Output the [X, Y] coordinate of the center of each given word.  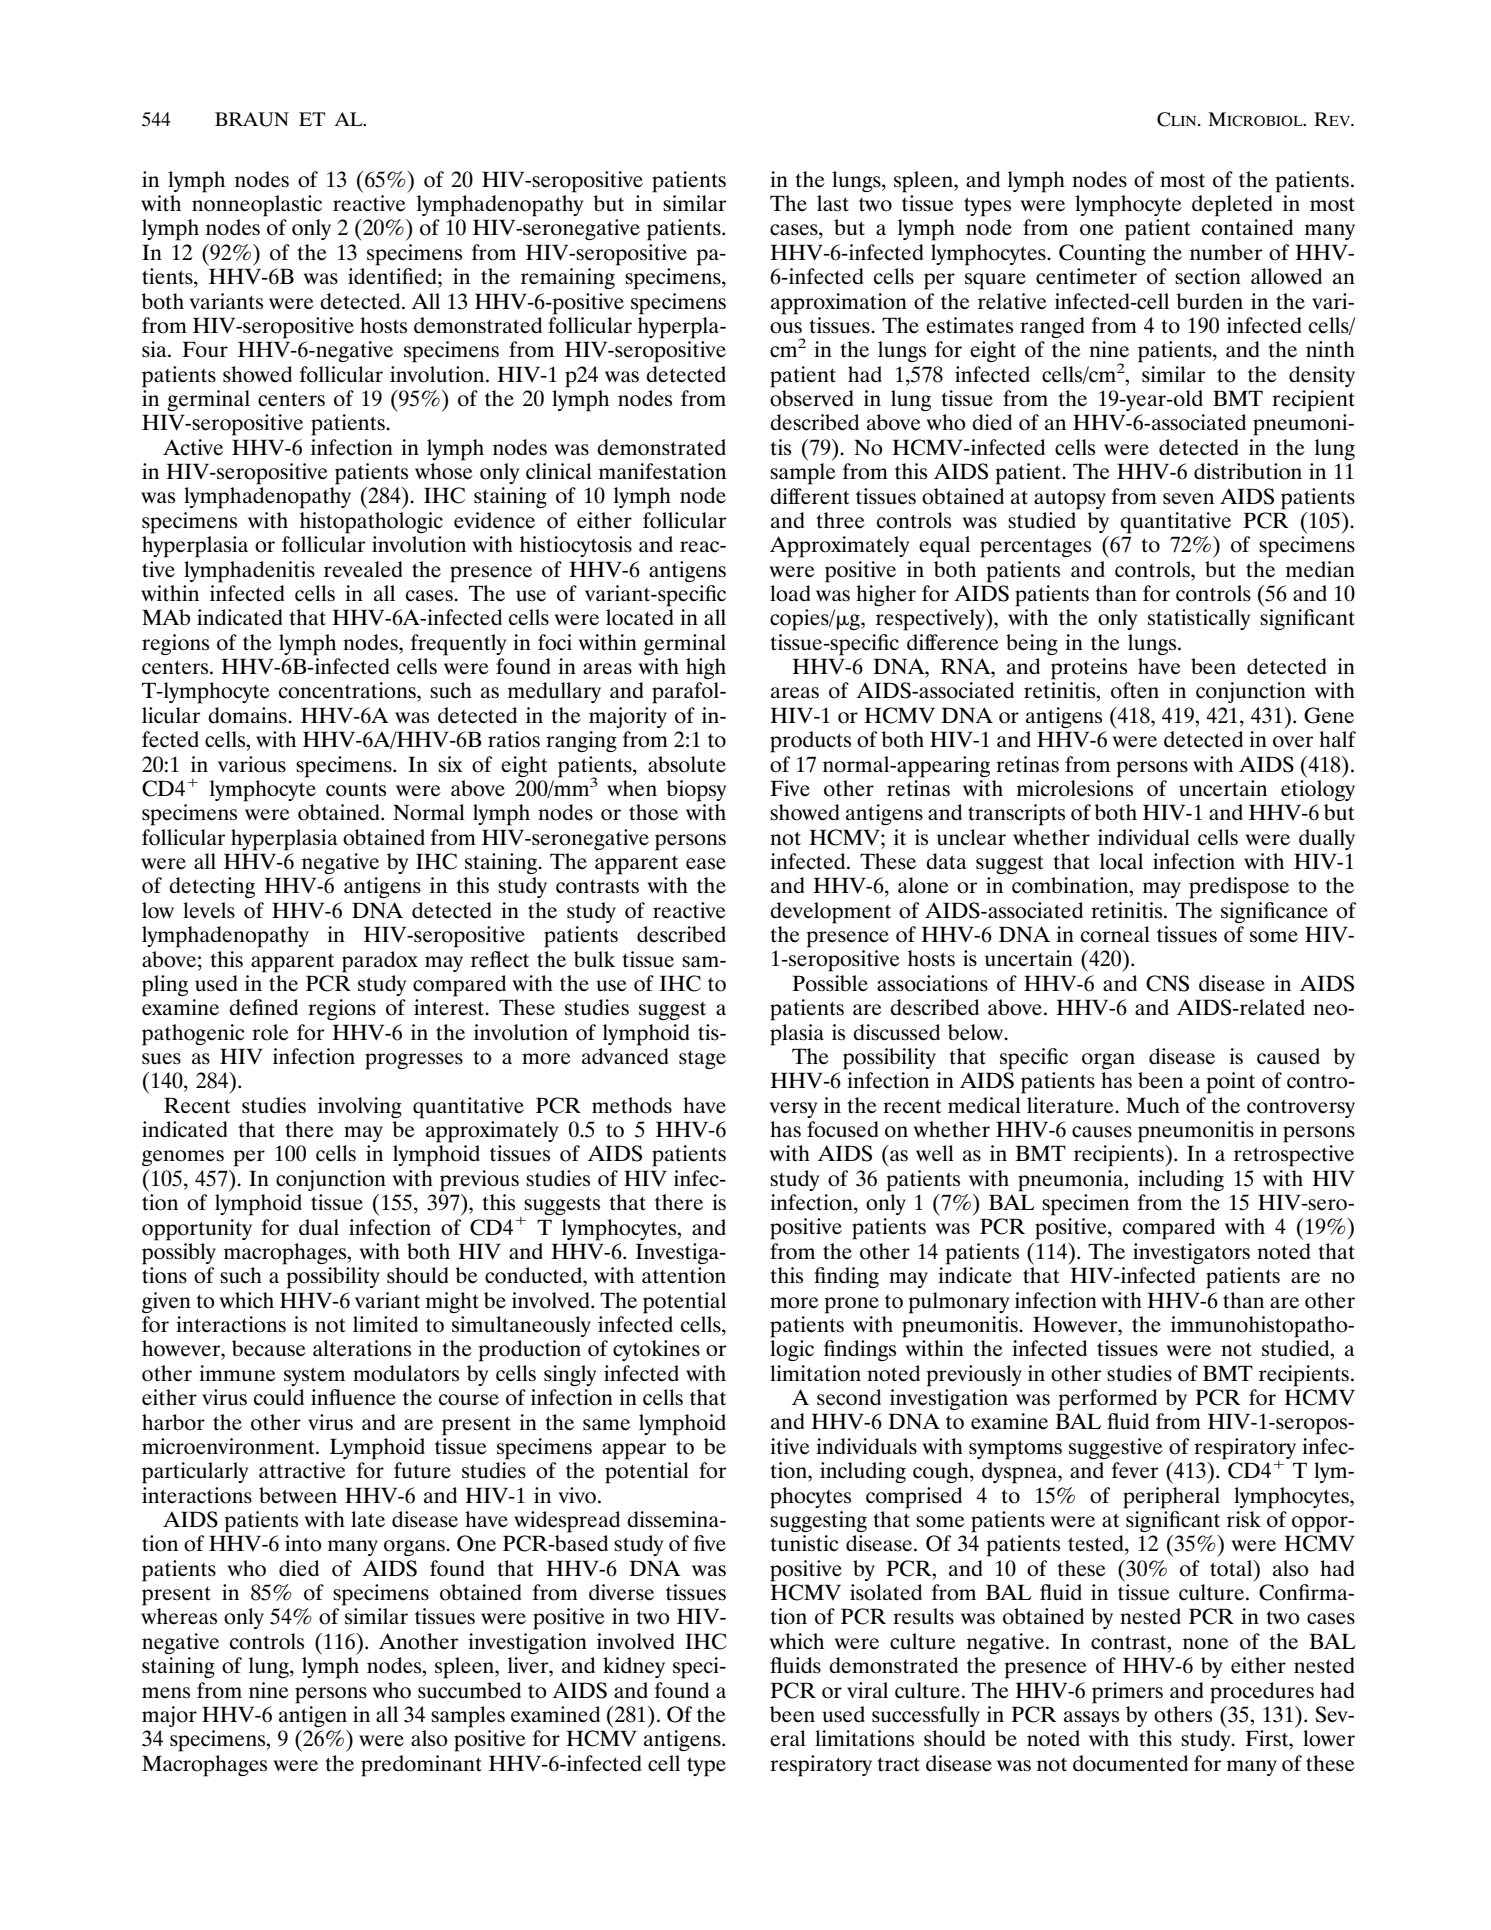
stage [702, 1059]
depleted [1232, 206]
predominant [421, 1766]
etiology [1318, 790]
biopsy [696, 791]
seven [1188, 499]
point [1230, 1083]
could [279, 1397]
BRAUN [252, 119]
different [810, 496]
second [849, 1397]
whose [444, 471]
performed [1107, 1400]
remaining [568, 278]
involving [360, 1107]
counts [356, 790]
